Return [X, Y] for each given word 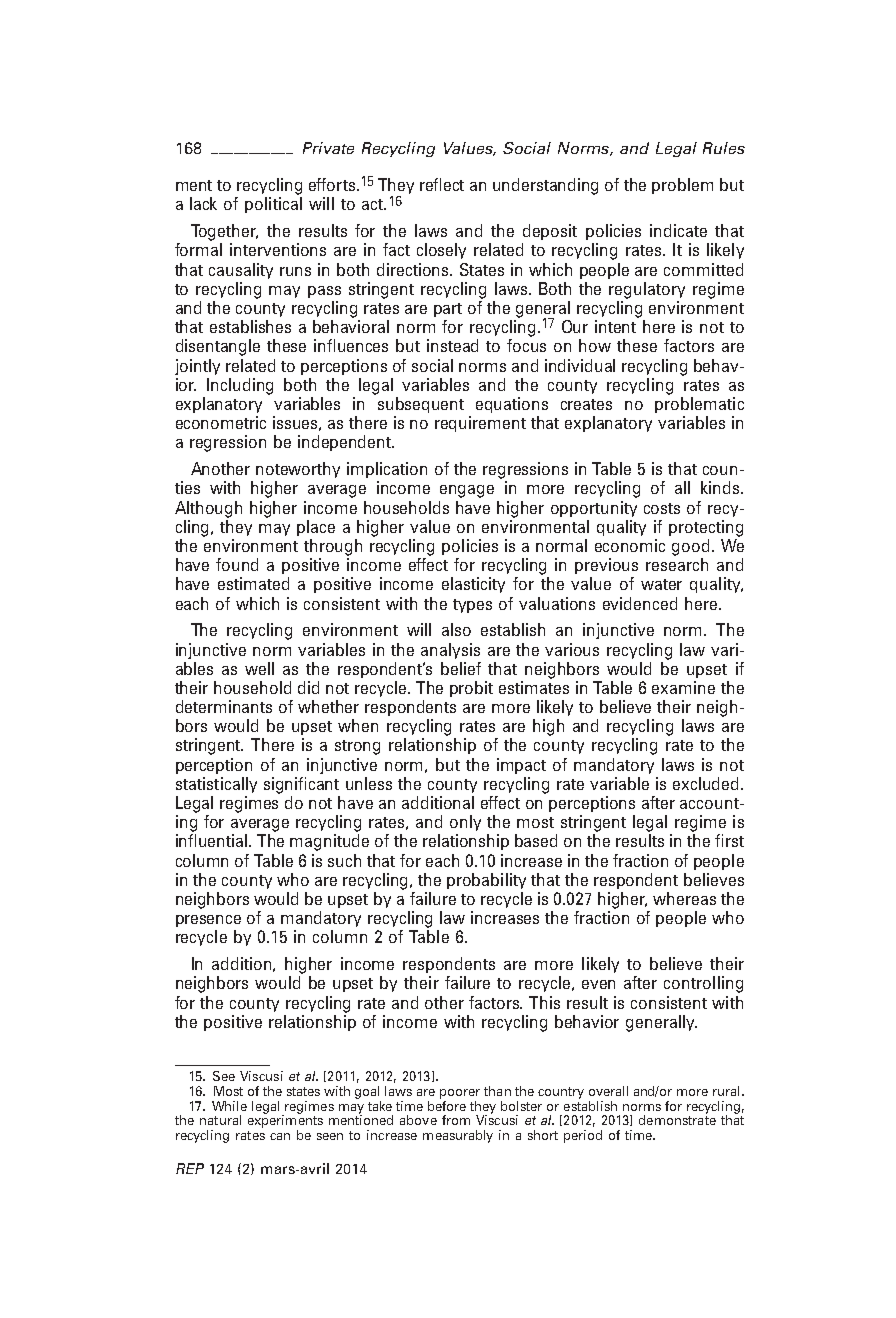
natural [220, 1120]
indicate [678, 230]
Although [208, 509]
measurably [458, 1136]
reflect [442, 184]
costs [662, 508]
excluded [705, 783]
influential [213, 840]
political [273, 205]
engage [467, 491]
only [465, 823]
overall [608, 1091]
